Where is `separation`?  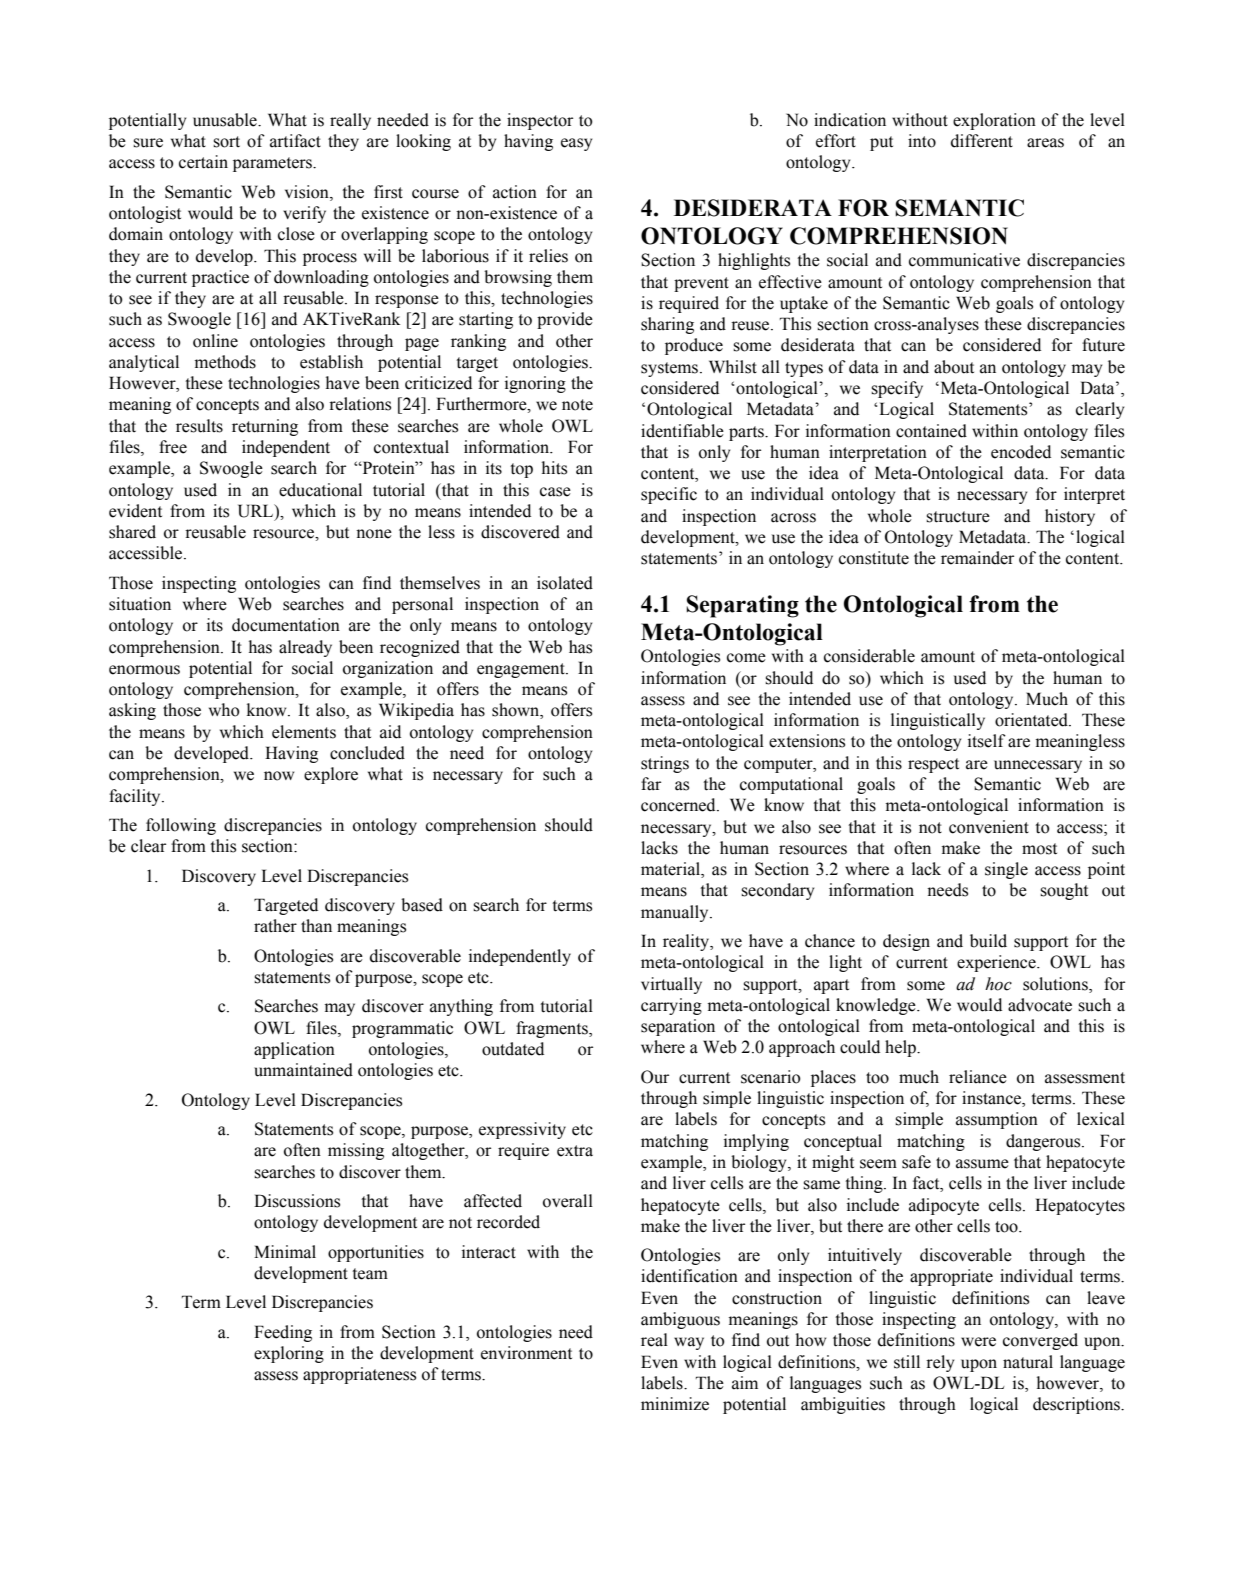
separation is located at coordinates (678, 1027).
